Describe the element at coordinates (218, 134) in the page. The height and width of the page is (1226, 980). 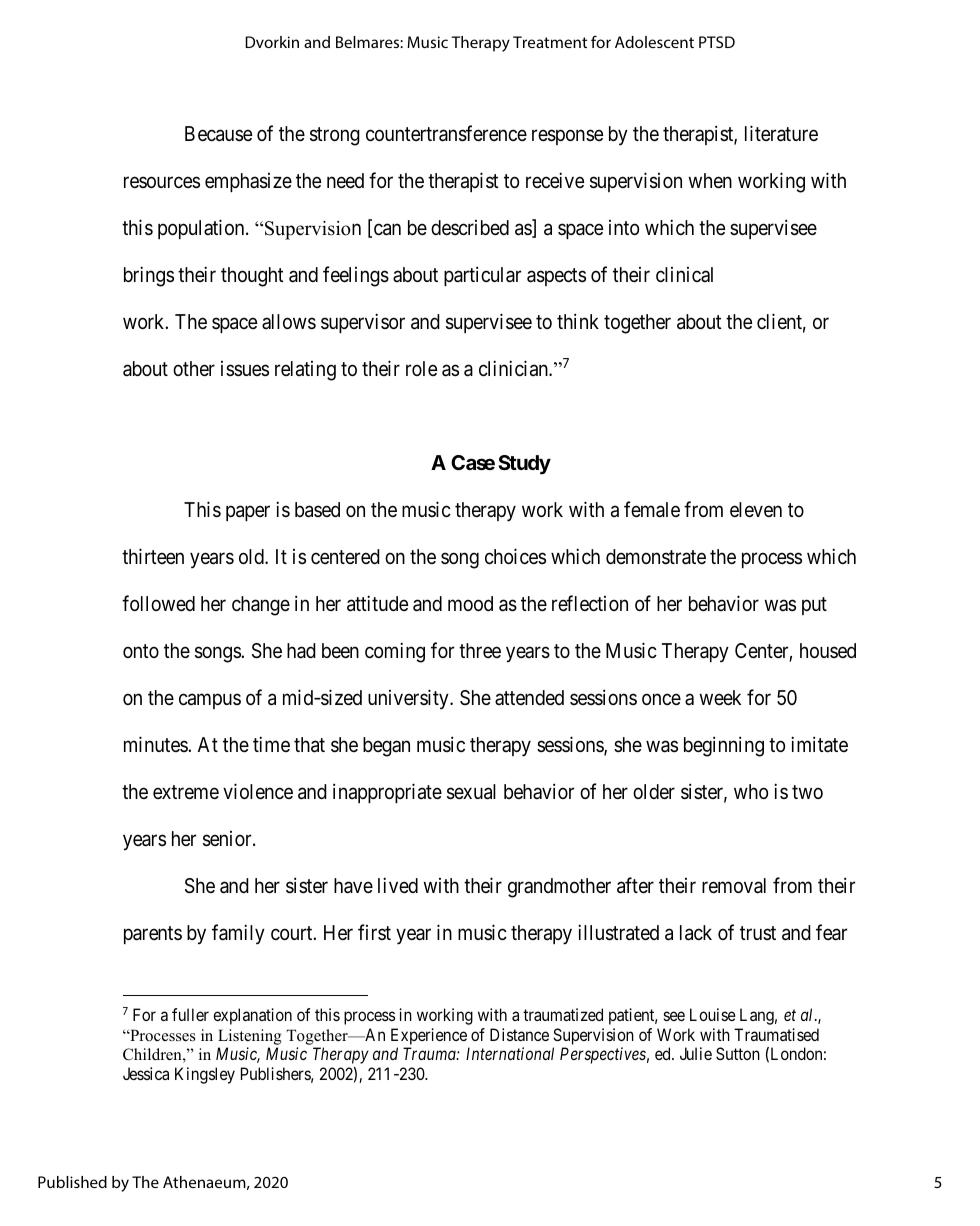
I see `Because` at that location.
